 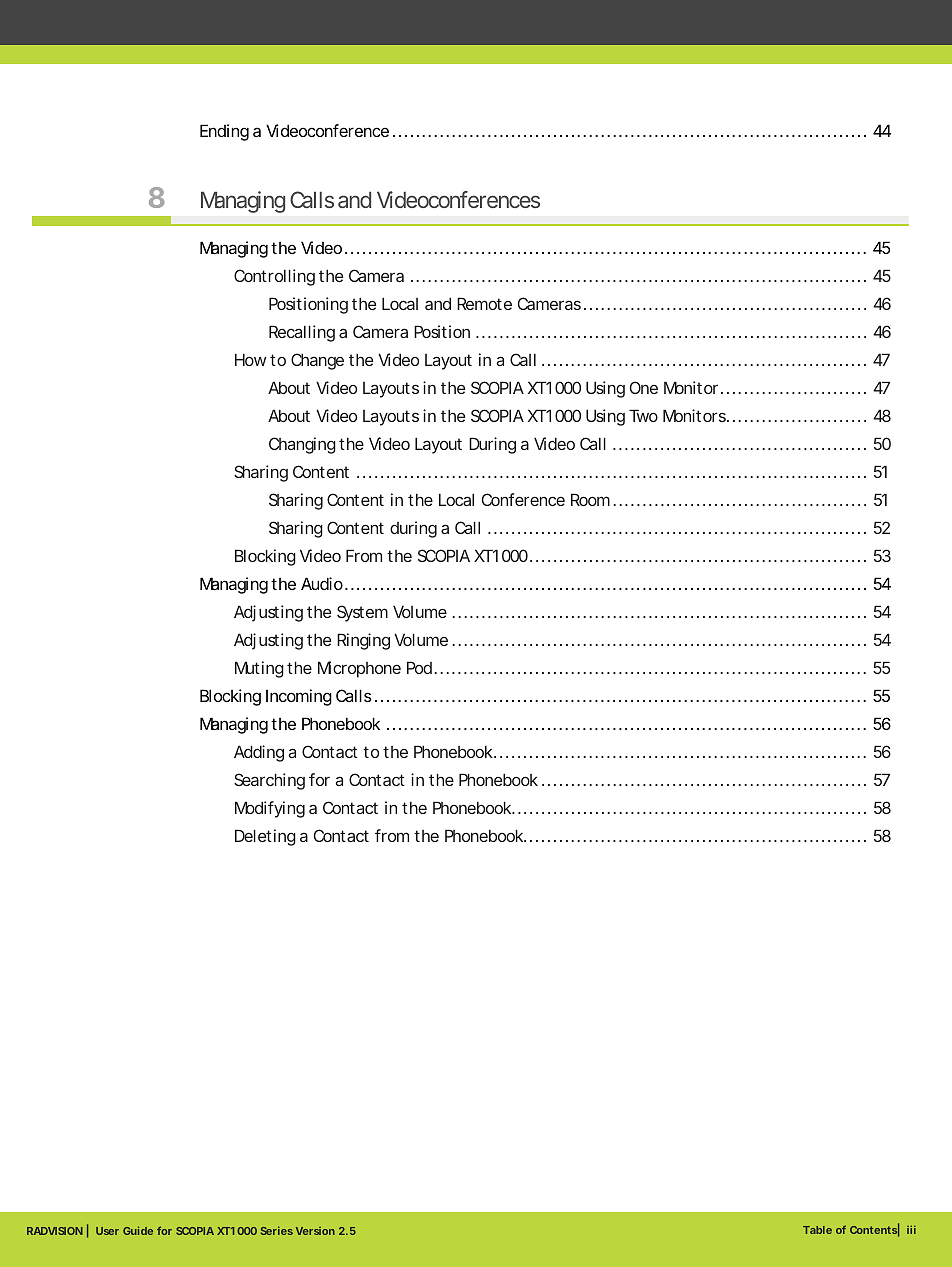 I want to click on Guide, so click(x=138, y=1230).
